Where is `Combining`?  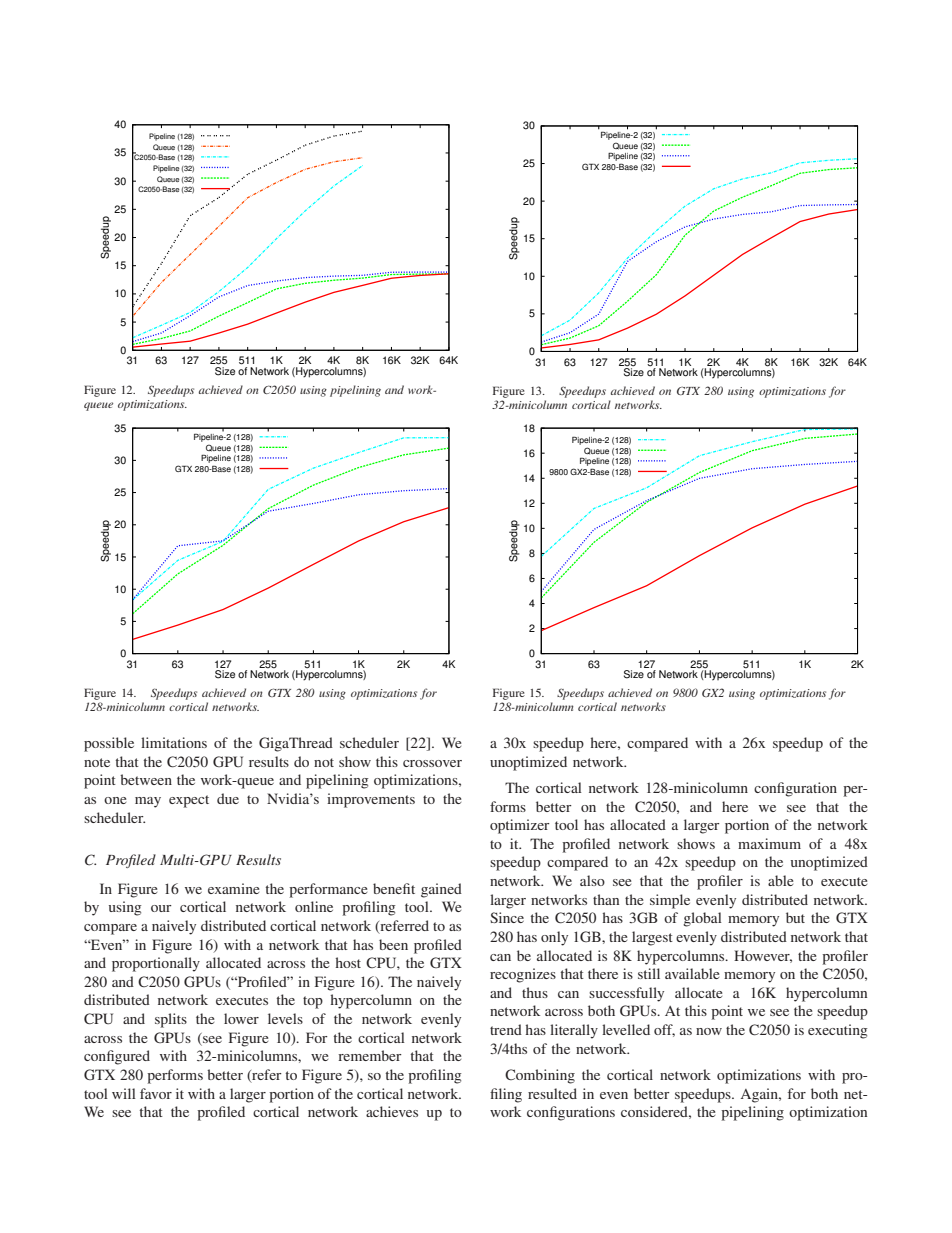 Combining is located at coordinates (540, 1076).
